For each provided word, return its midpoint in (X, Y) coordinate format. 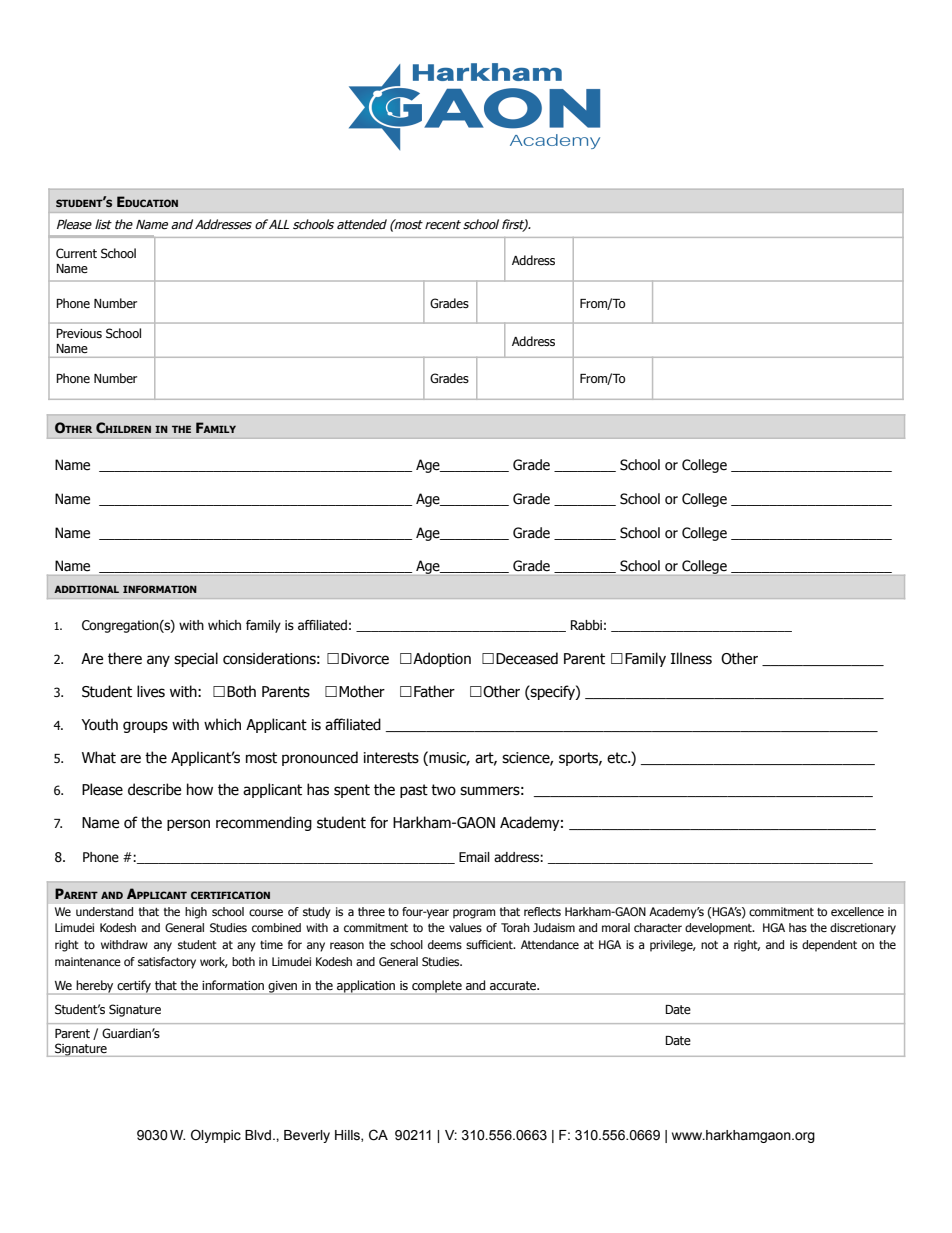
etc (618, 758)
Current (76, 253)
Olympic (216, 1136)
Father (434, 691)
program (474, 914)
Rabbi (586, 625)
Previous (79, 333)
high (196, 913)
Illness (691, 658)
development (719, 929)
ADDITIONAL (86, 589)
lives (151, 691)
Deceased (527, 658)
